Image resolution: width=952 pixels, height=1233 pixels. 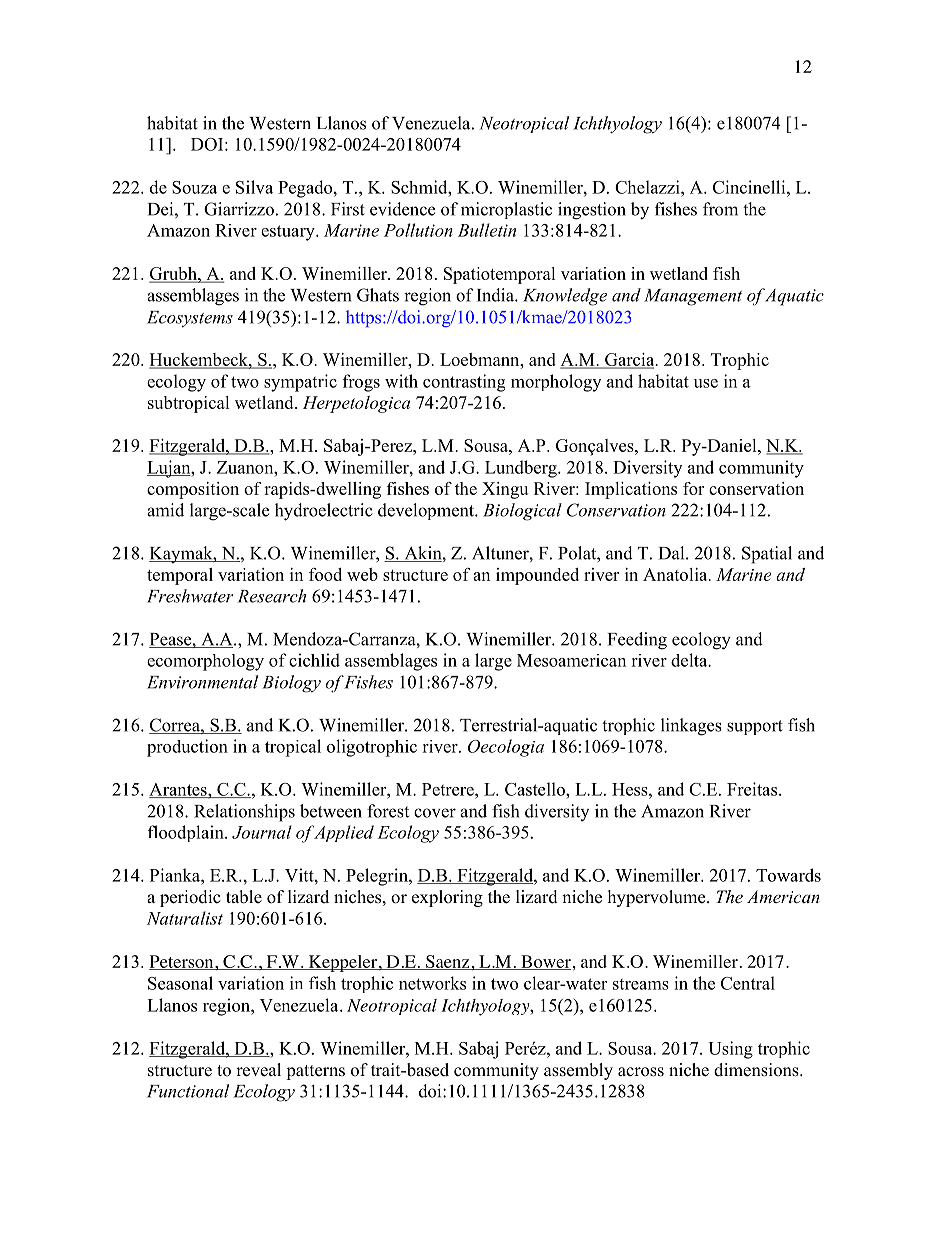 I want to click on Bulletin, so click(x=487, y=230).
